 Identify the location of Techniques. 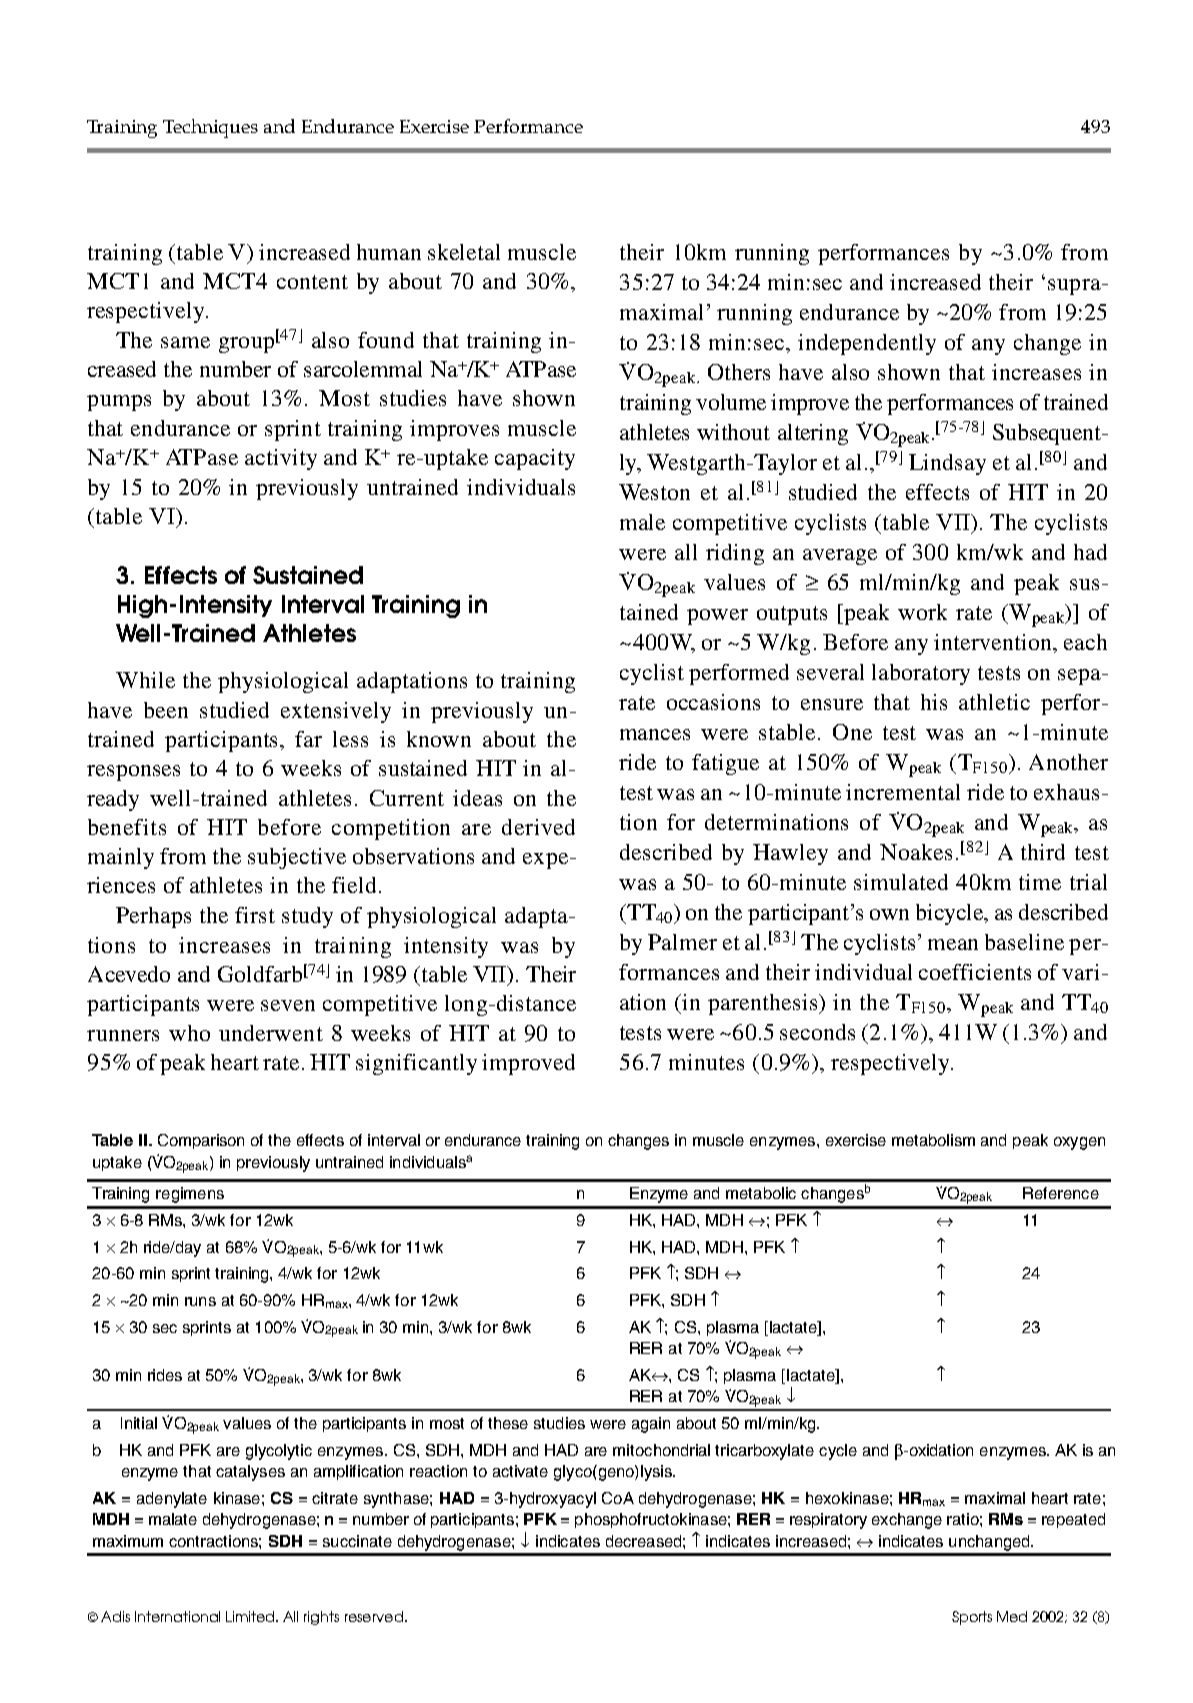
(210, 128).
